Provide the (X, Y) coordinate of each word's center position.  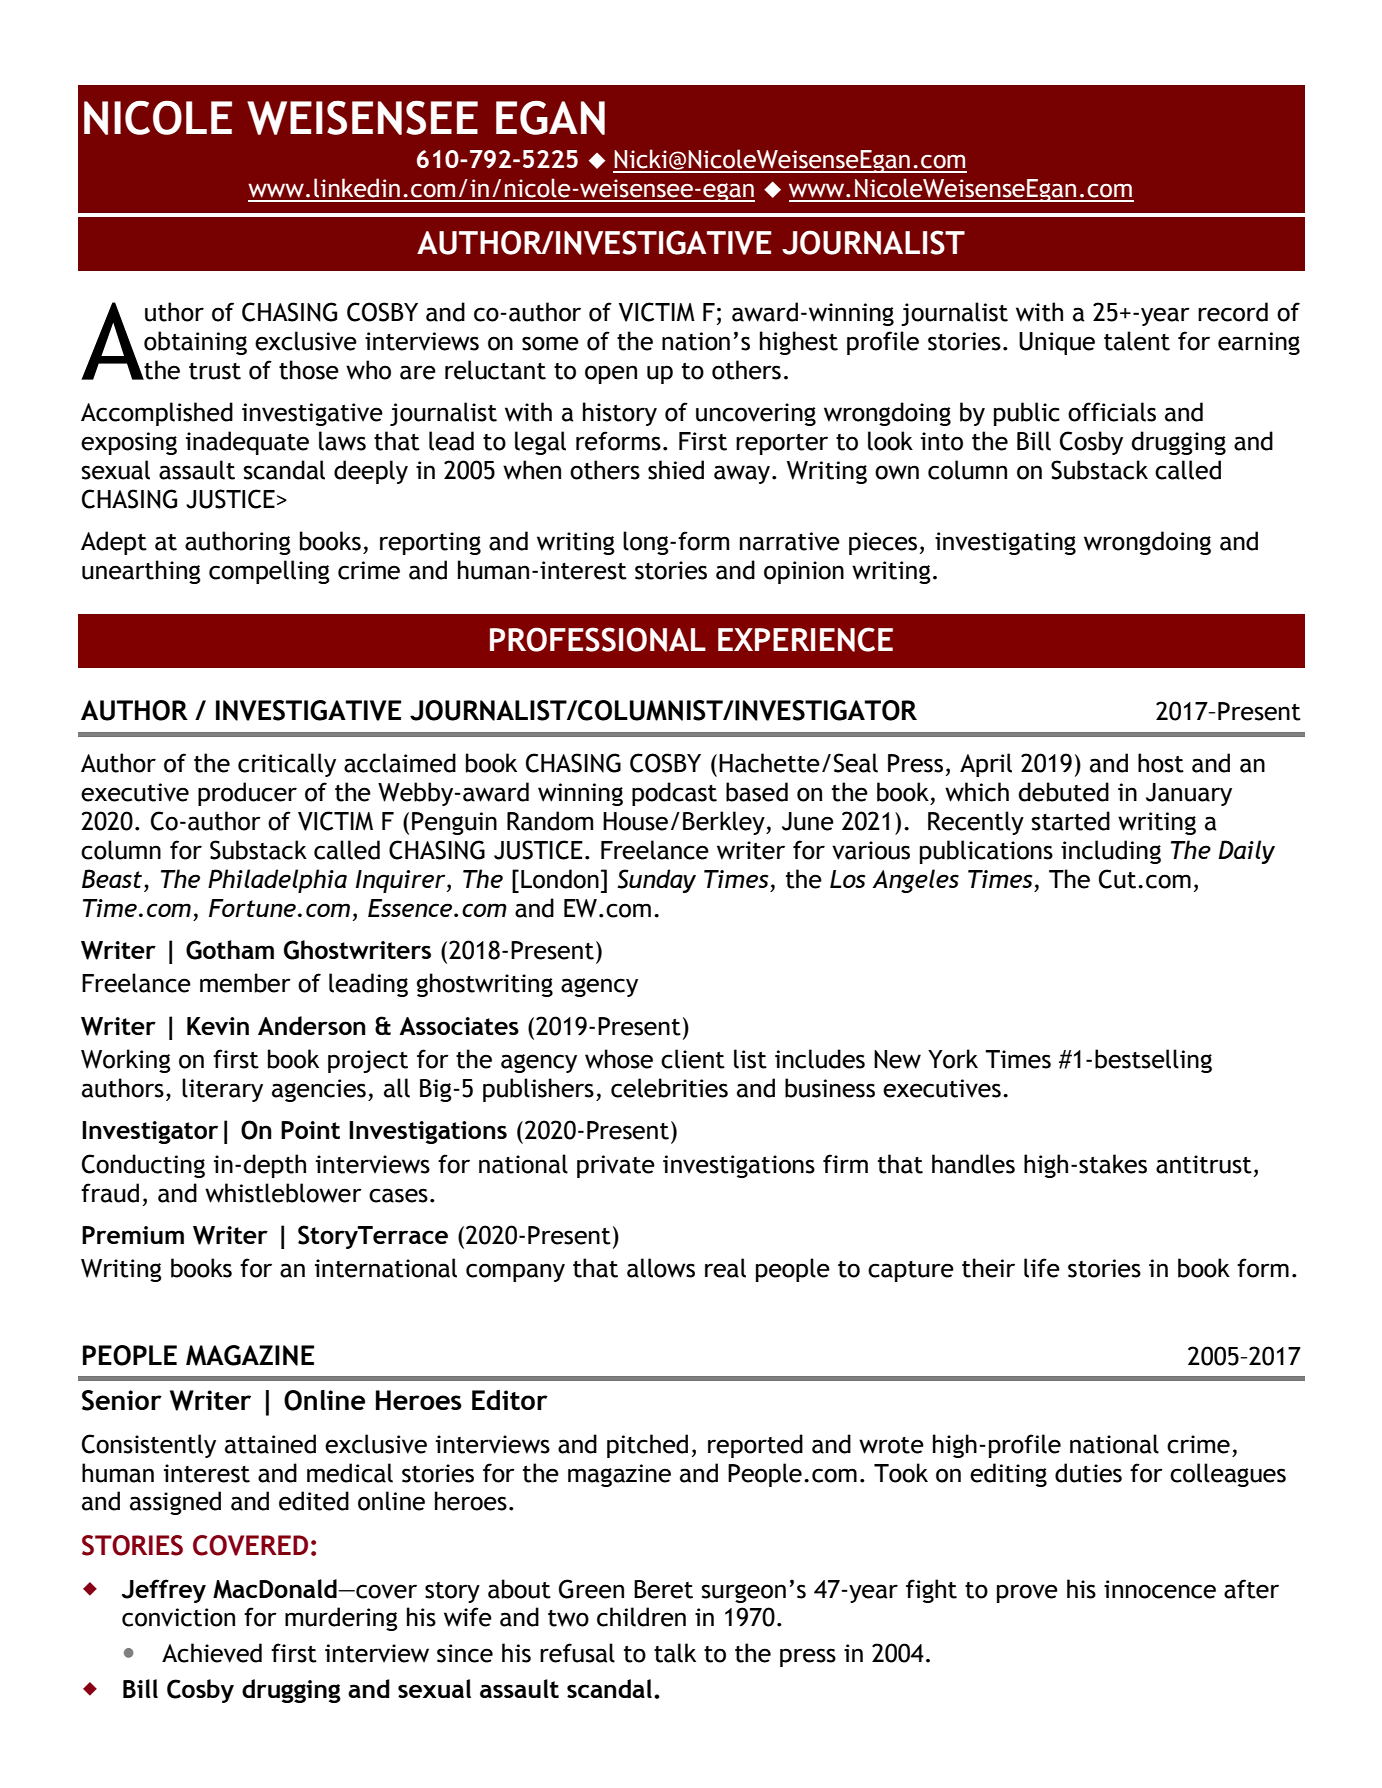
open (611, 374)
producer (247, 794)
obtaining (195, 343)
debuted (1063, 792)
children (641, 1617)
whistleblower (283, 1193)
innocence (1160, 1589)
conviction (178, 1617)
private (616, 1166)
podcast (674, 794)
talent (1137, 341)
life (1042, 1268)
